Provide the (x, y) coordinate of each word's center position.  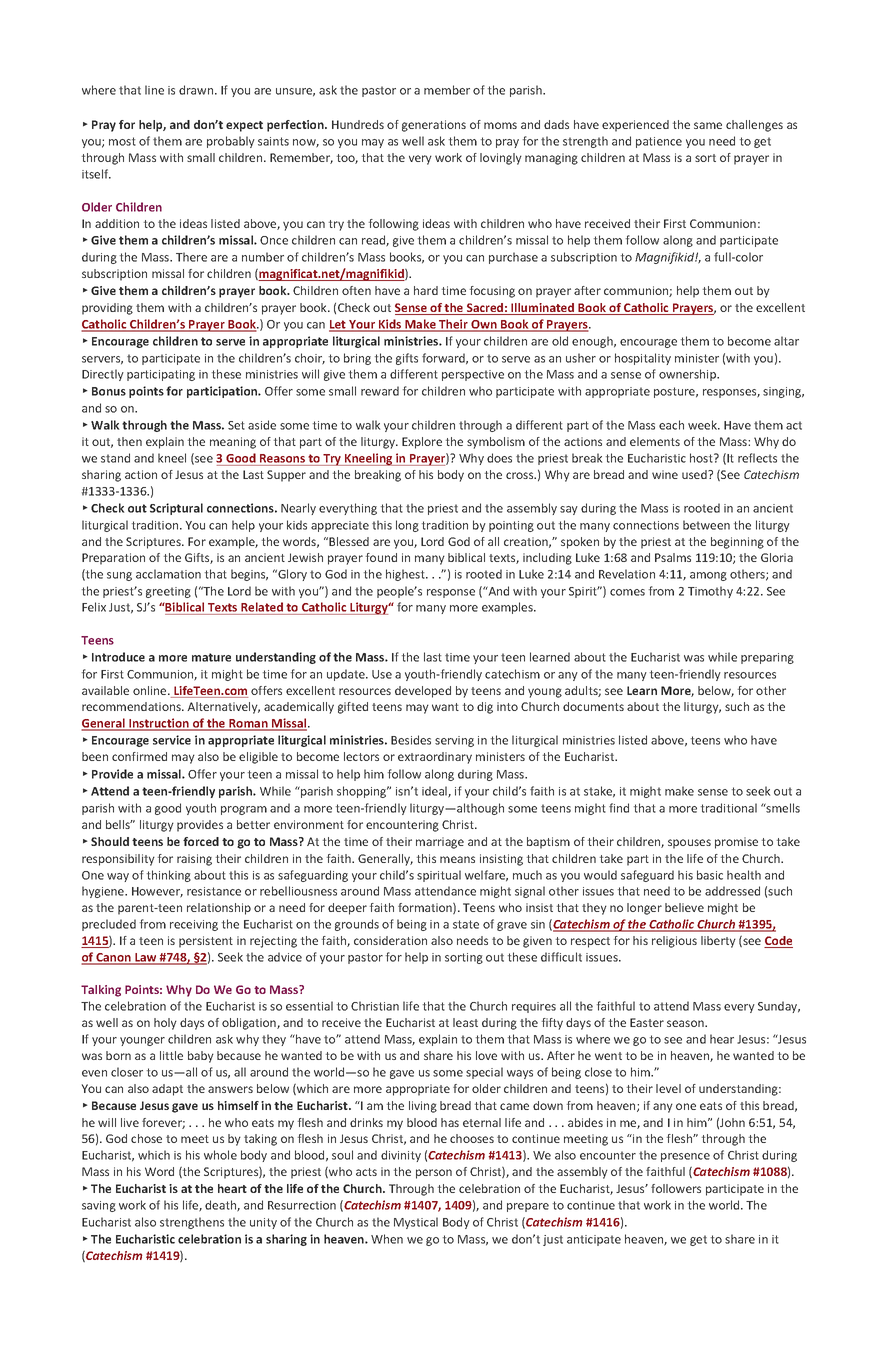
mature (211, 657)
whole (220, 1155)
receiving (194, 925)
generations (434, 126)
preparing (767, 658)
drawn (197, 90)
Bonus (109, 391)
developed (423, 692)
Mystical (416, 1223)
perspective (473, 375)
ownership (688, 375)
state (466, 924)
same (708, 125)
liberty (718, 942)
